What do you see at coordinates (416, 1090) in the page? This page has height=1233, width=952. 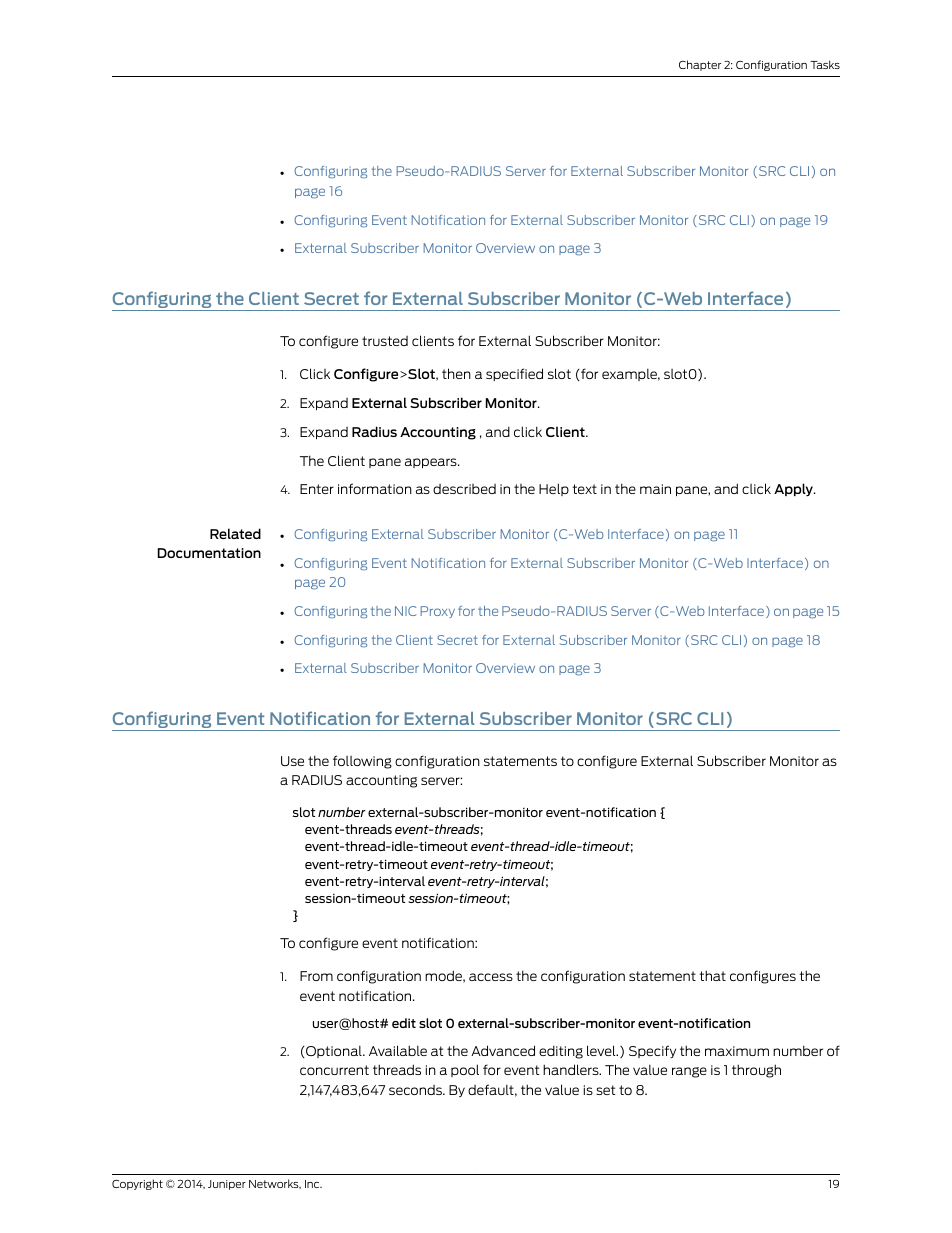 I see `seconds` at bounding box center [416, 1090].
